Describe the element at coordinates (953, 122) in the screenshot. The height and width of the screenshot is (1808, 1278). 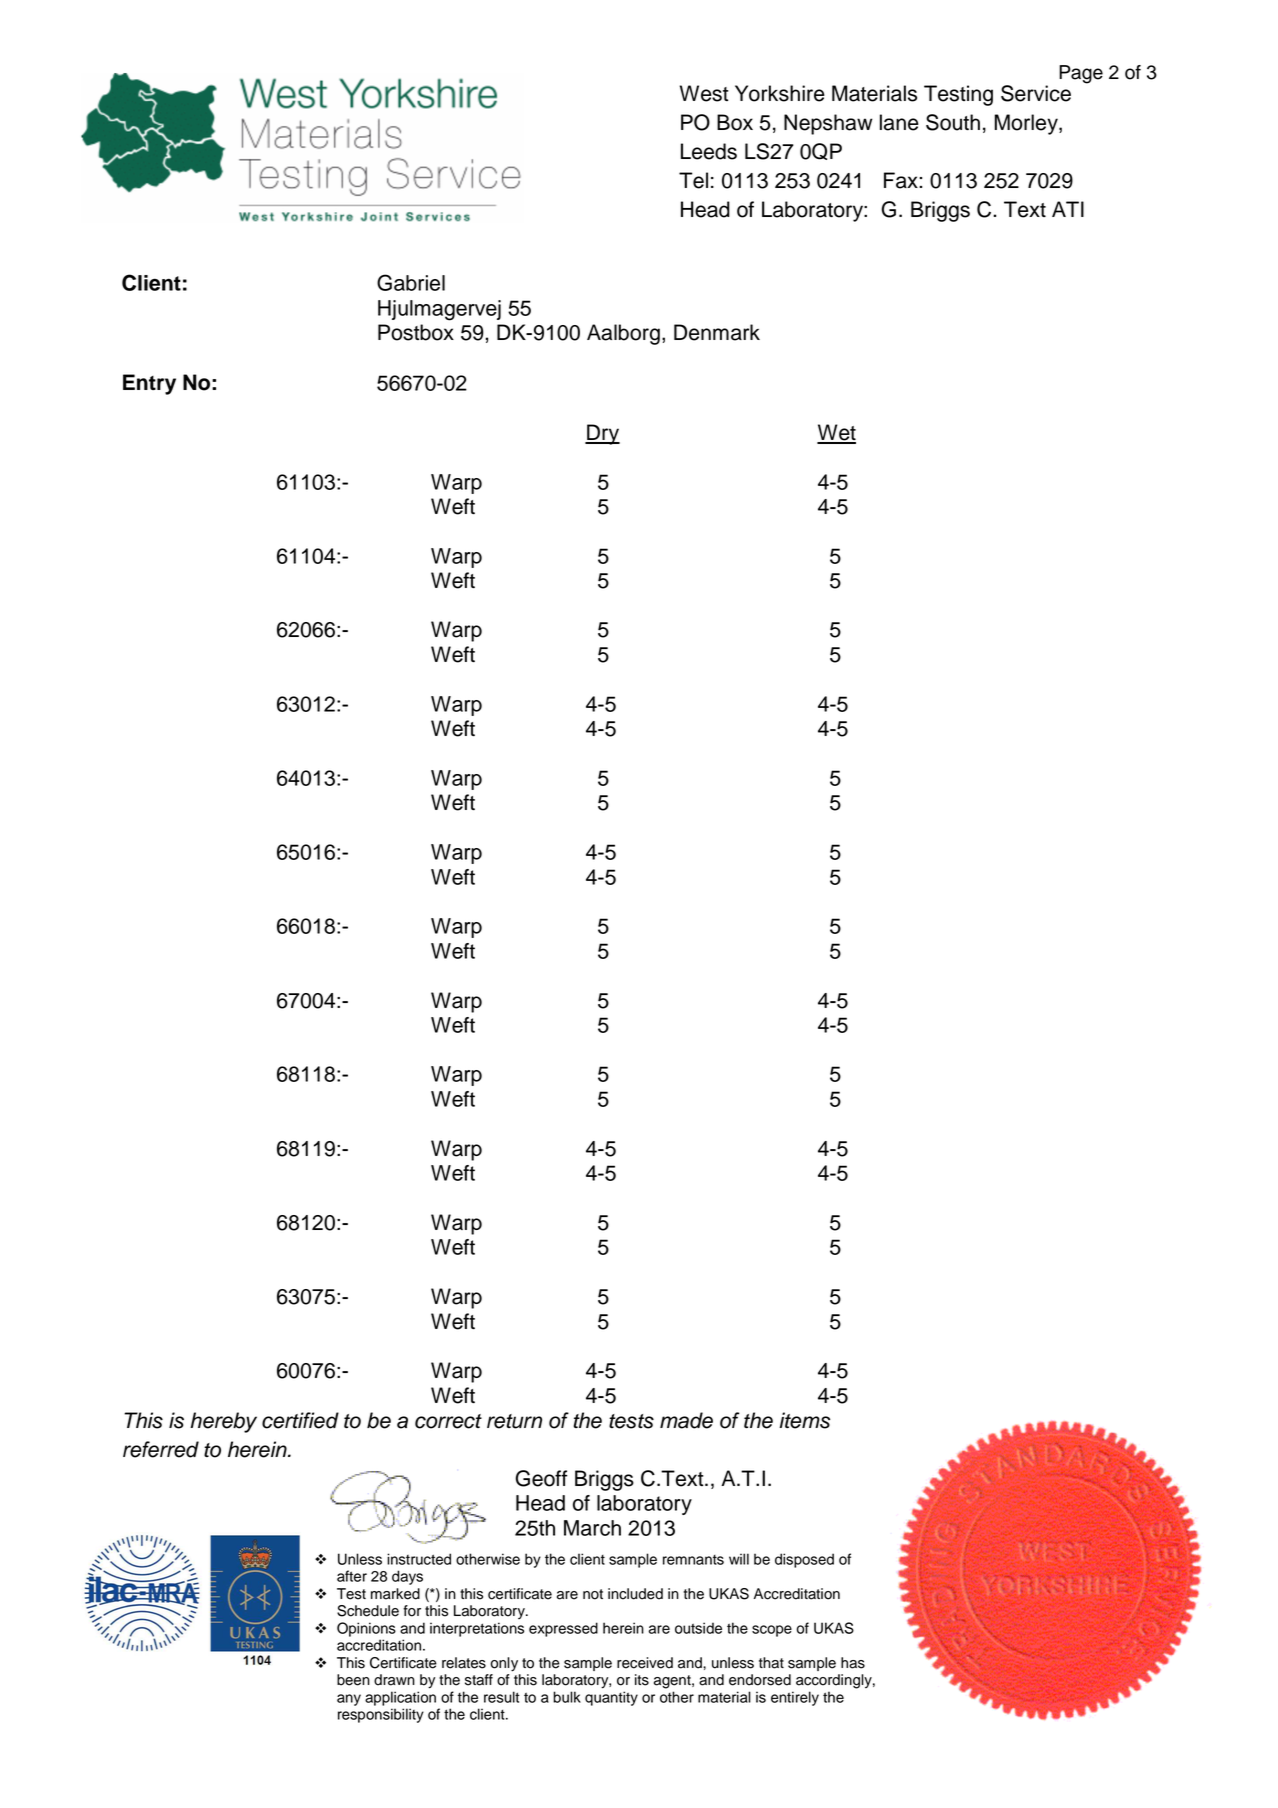
I see `South` at that location.
